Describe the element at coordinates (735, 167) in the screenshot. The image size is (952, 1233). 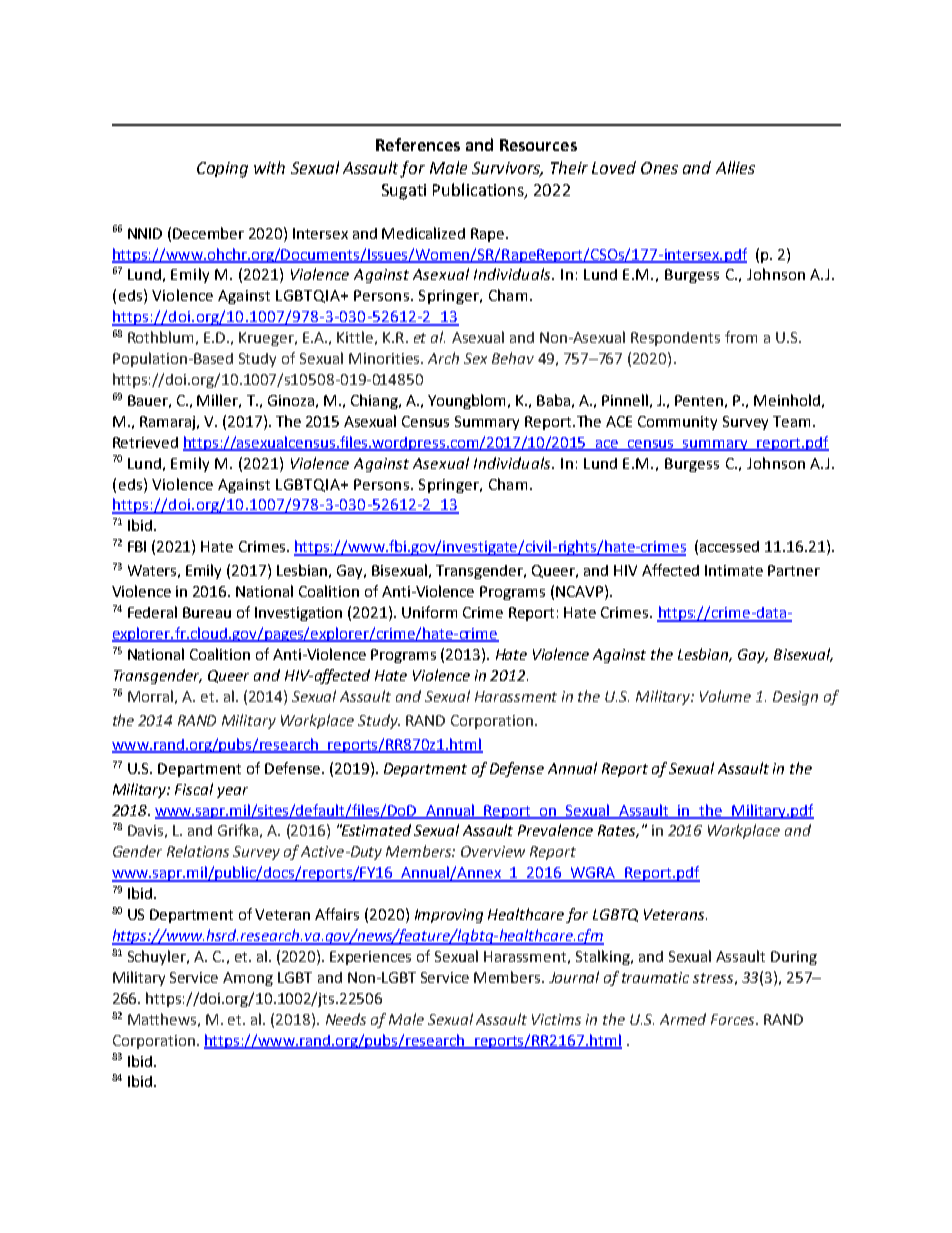
I see `Allies` at that location.
